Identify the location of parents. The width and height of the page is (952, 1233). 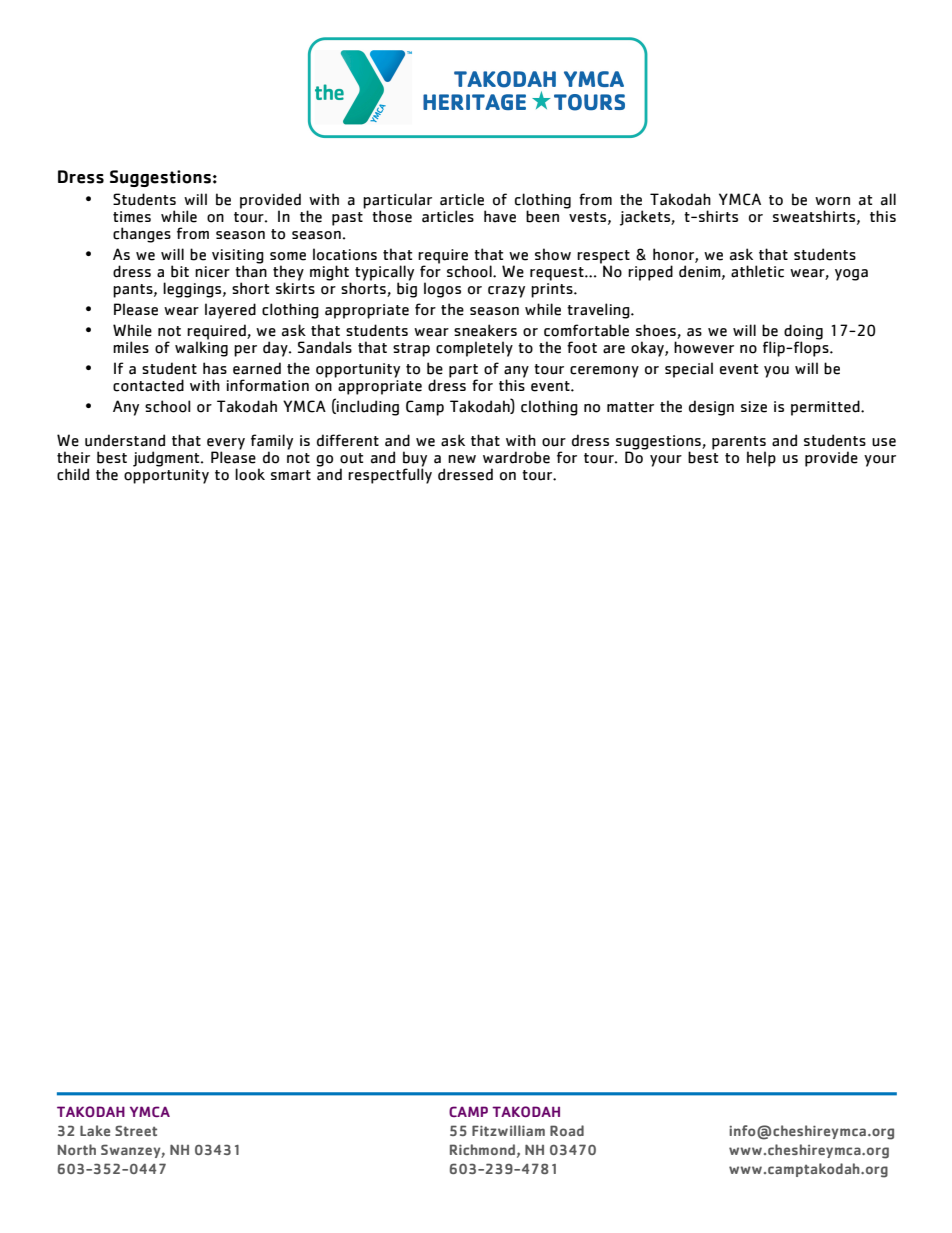
(739, 444).
